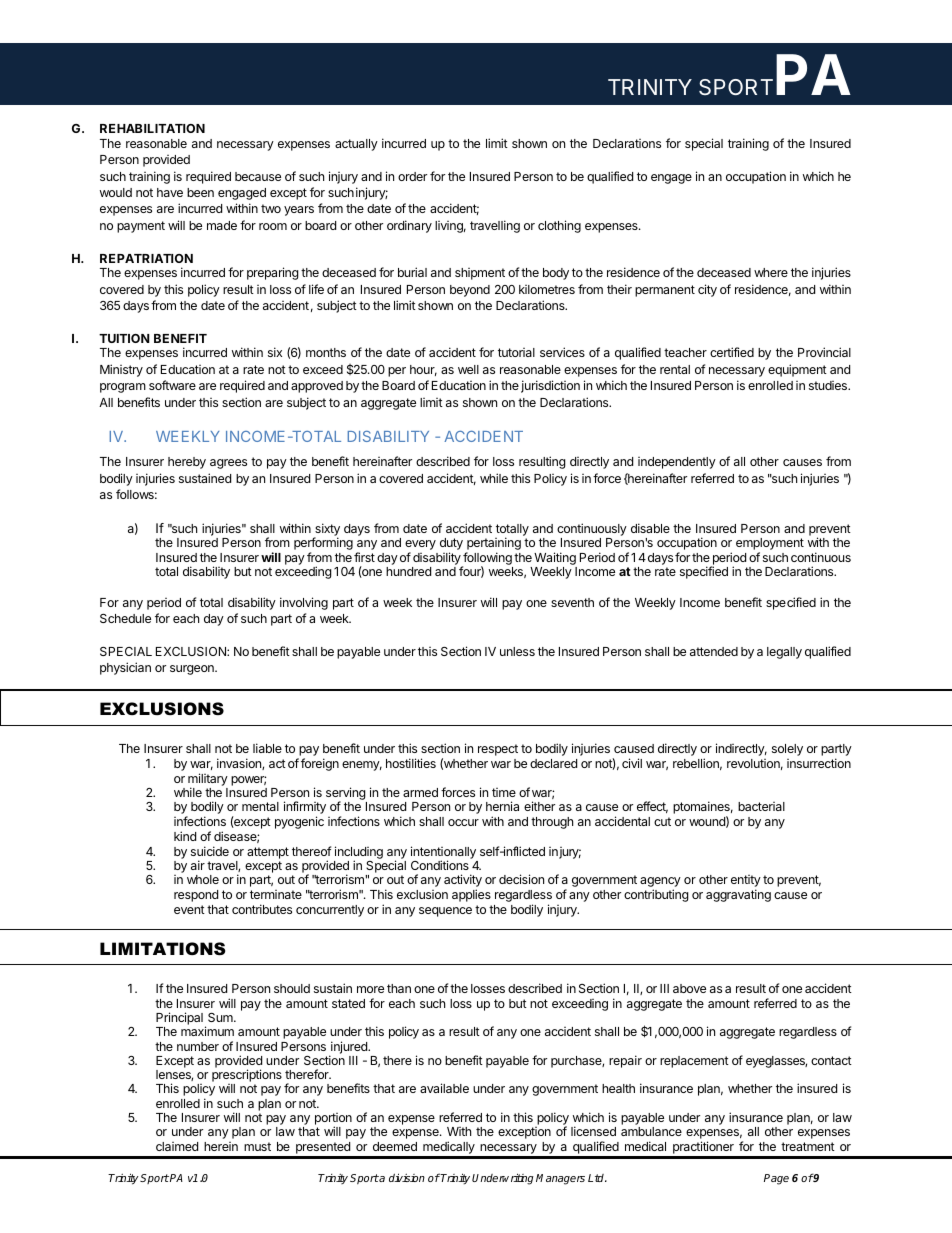 Image resolution: width=952 pixels, height=1233 pixels. Describe the element at coordinates (677, 463) in the document. I see `independently` at that location.
